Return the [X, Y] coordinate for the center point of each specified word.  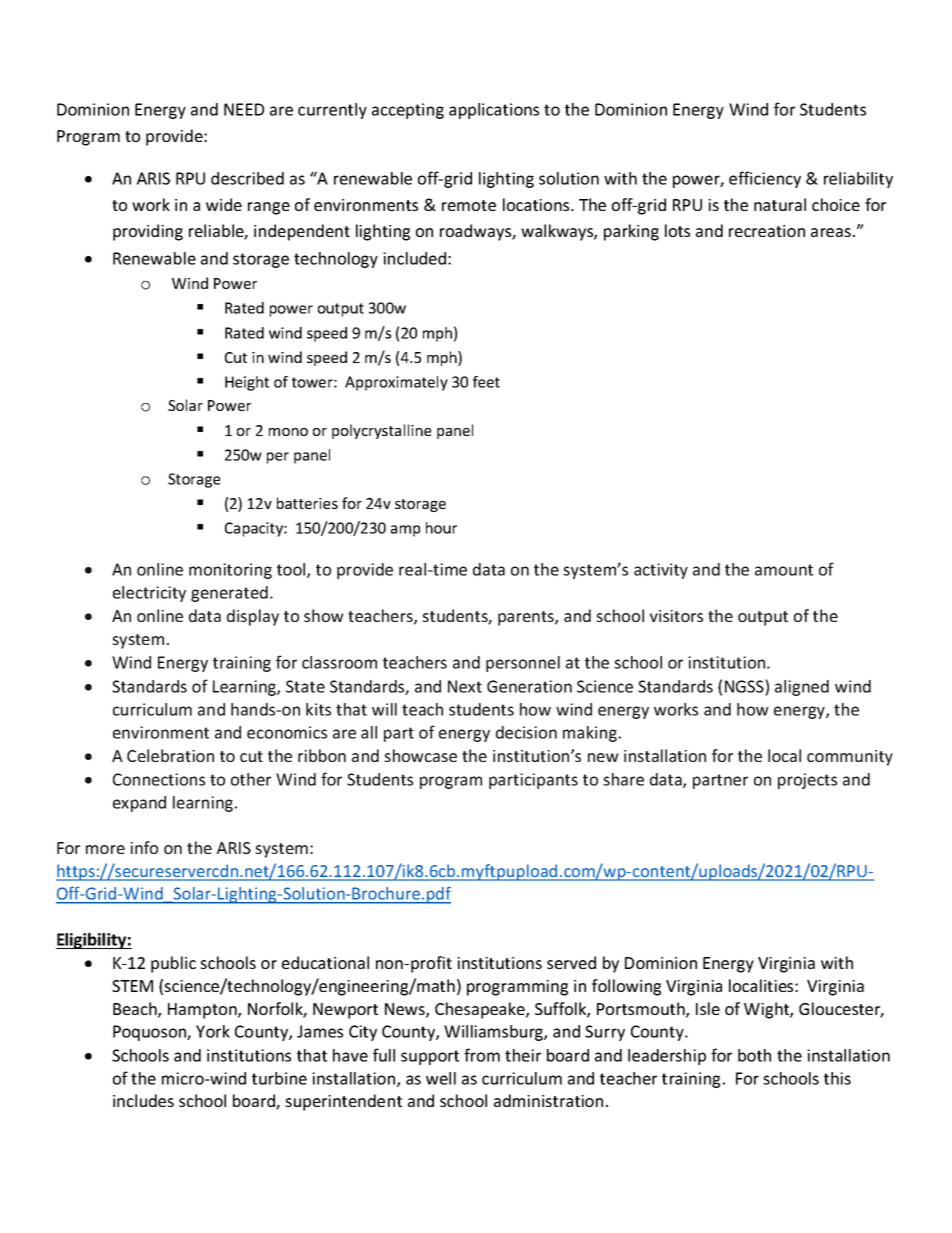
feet [486, 382]
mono [288, 432]
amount [784, 570]
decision [526, 732]
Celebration [170, 755]
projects [807, 781]
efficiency [765, 179]
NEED [244, 109]
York [213, 1031]
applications [494, 111]
